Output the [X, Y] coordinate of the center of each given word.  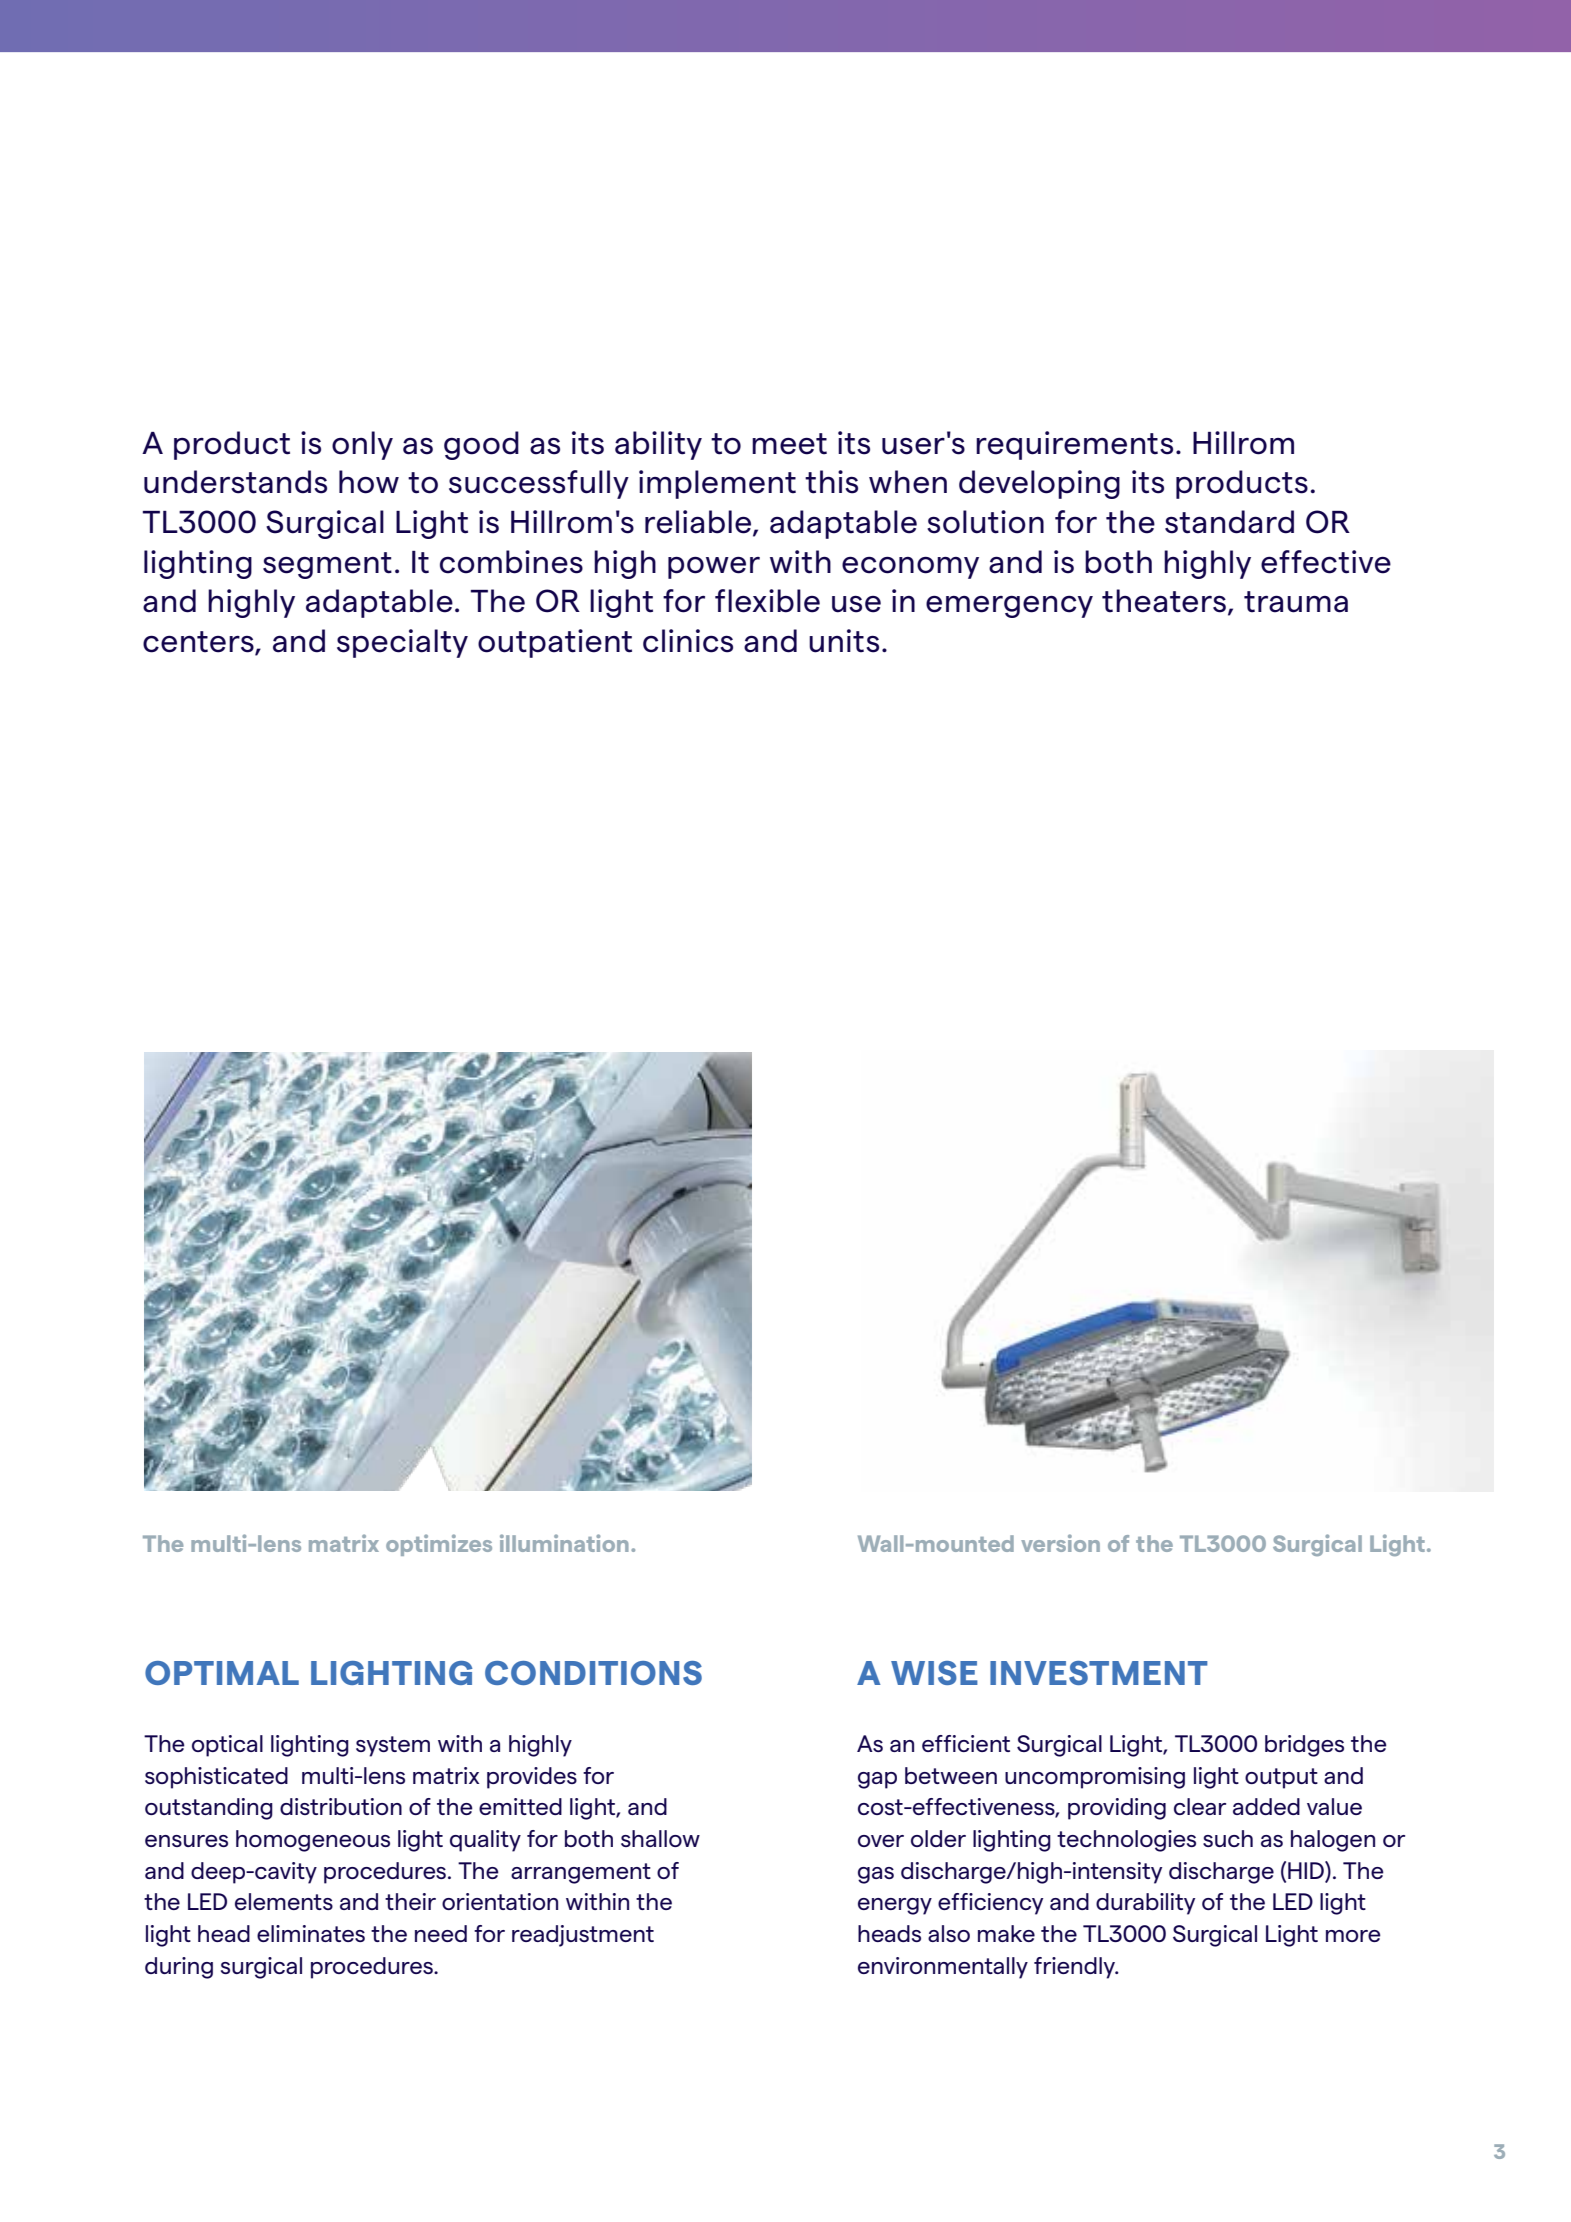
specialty [402, 643]
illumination [564, 1543]
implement [717, 484]
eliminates [311, 1933]
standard [1229, 522]
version [1060, 1543]
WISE [934, 1673]
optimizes [439, 1545]
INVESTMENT [1099, 1673]
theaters [1164, 601]
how [369, 482]
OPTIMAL [222, 1673]
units [844, 641]
